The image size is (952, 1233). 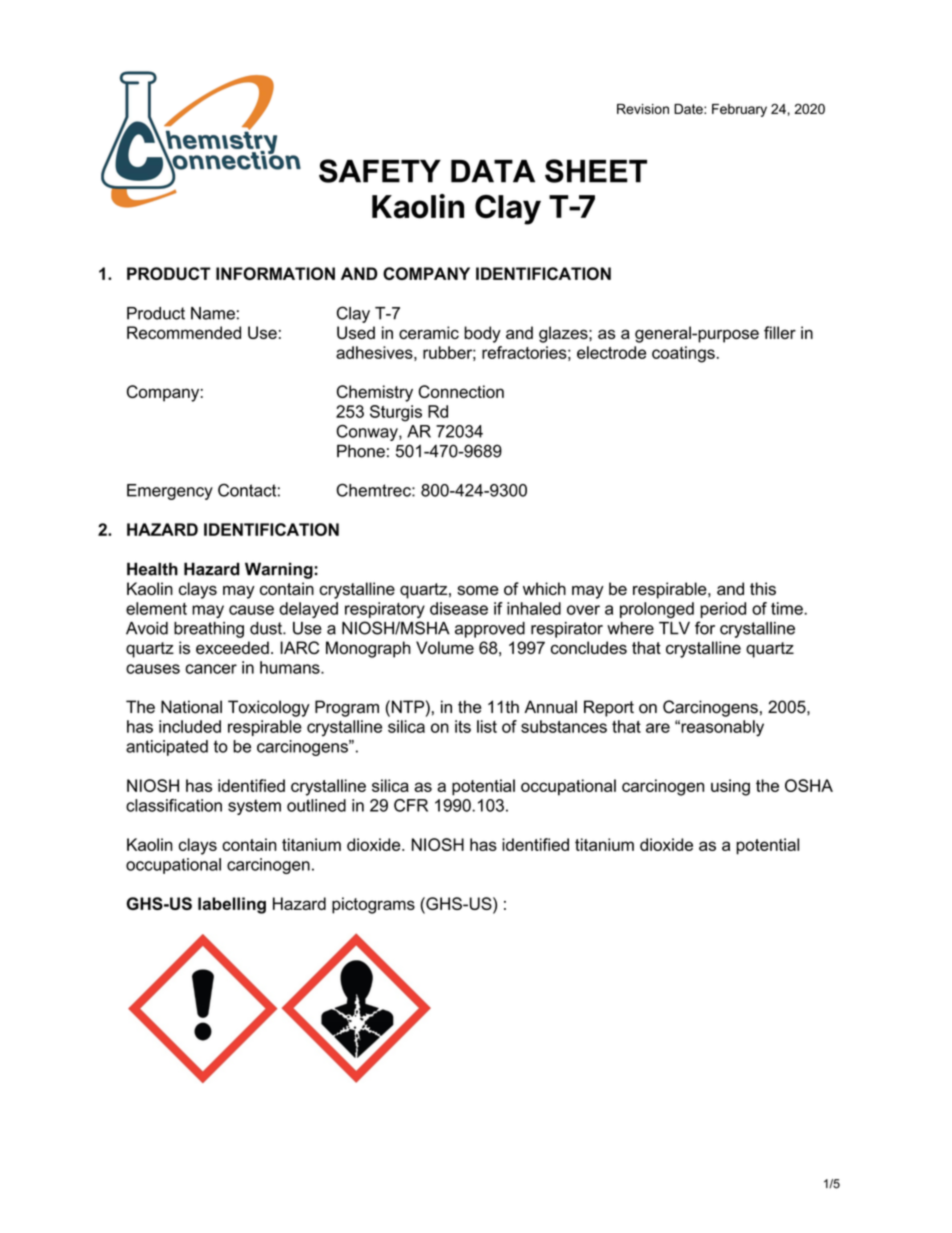 What do you see at coordinates (411, 805) in the document?
I see `CFR` at bounding box center [411, 805].
